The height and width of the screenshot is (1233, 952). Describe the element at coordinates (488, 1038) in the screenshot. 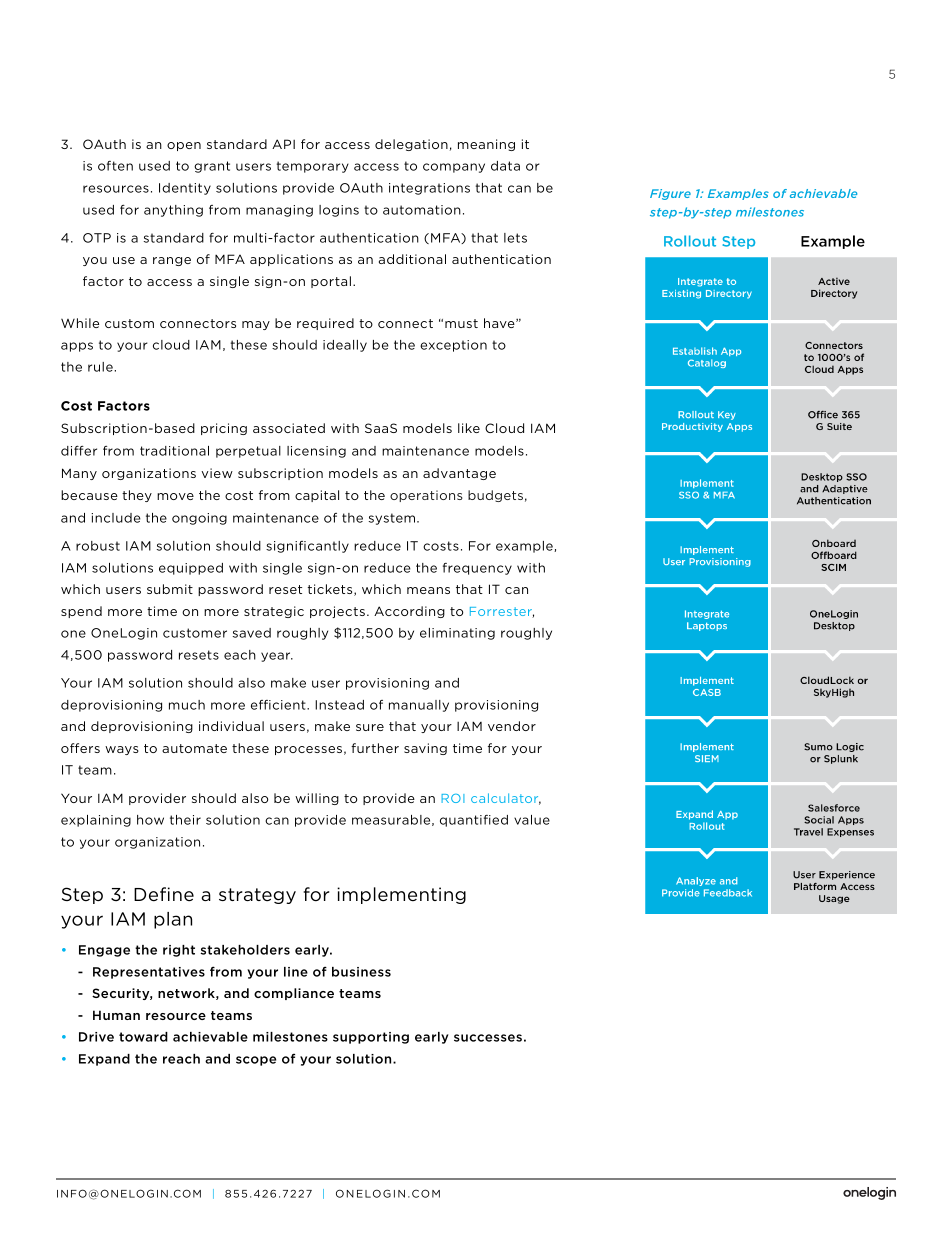

I see `successes` at that location.
